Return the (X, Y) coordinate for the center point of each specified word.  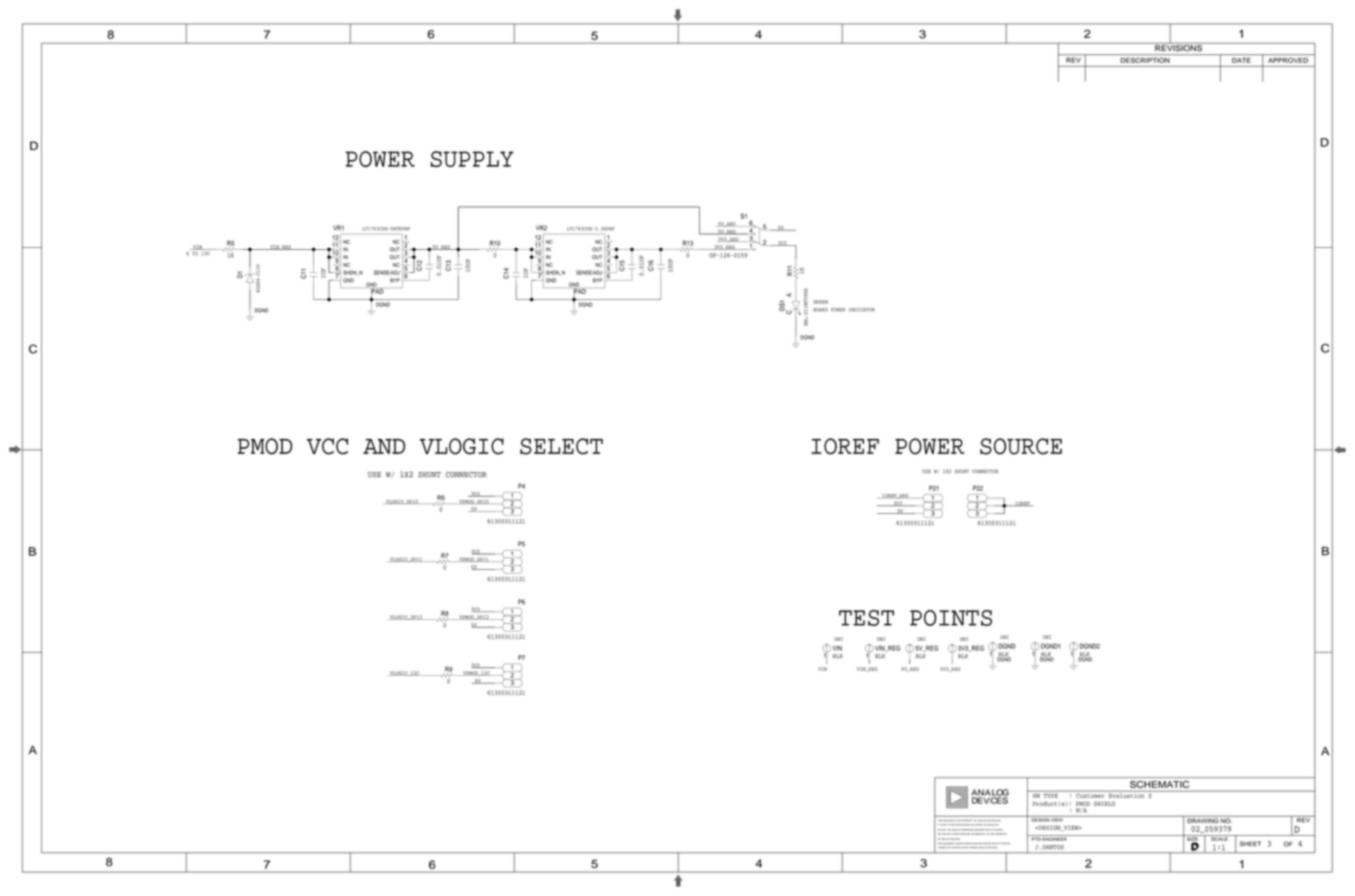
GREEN (820, 302)
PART (944, 829)
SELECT (561, 446)
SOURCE (1021, 446)
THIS (941, 820)
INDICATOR (861, 310)
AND (384, 446)
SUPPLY (472, 159)
